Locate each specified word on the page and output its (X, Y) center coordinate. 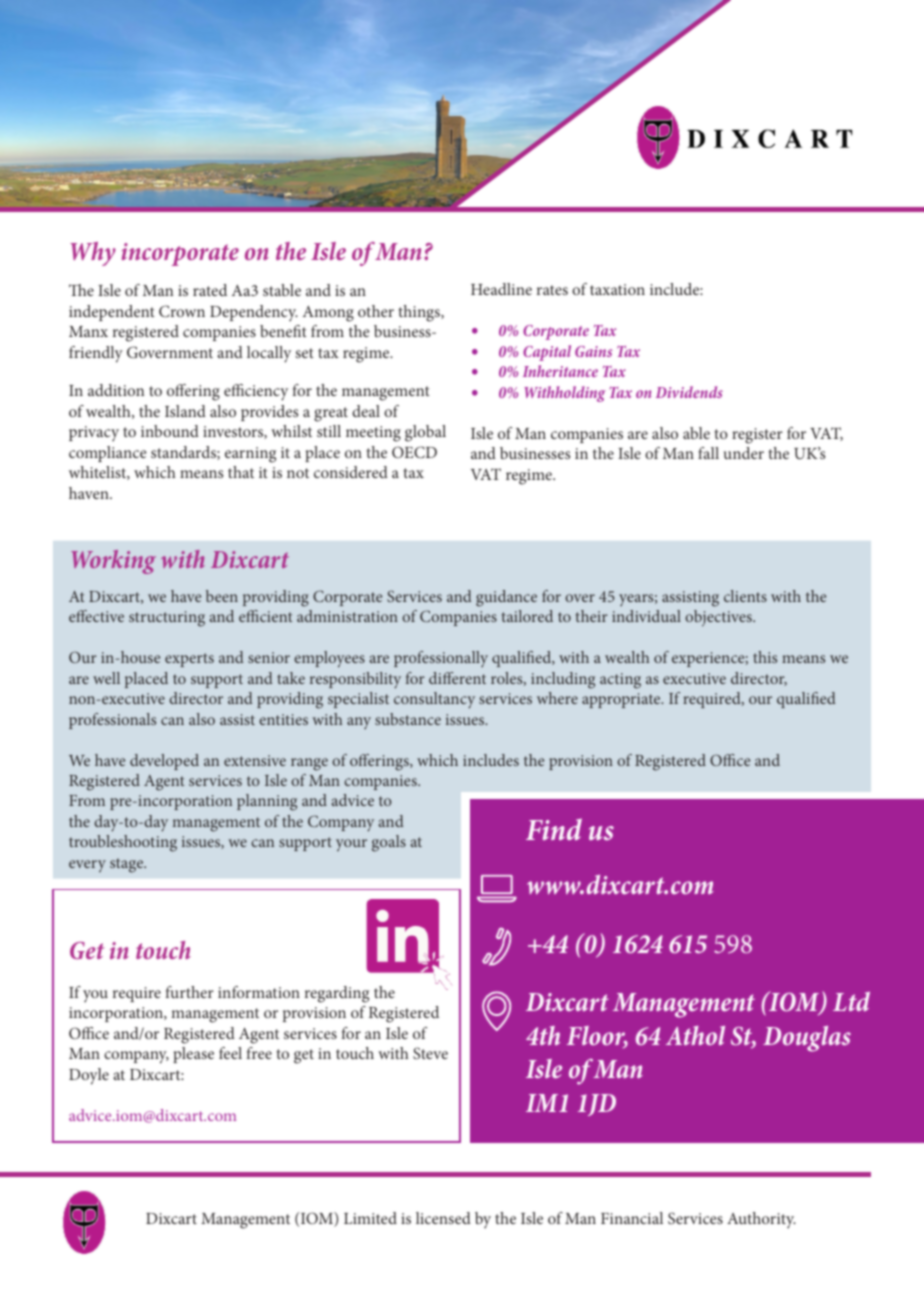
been (222, 596)
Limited (370, 1218)
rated (210, 290)
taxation (617, 289)
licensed (443, 1218)
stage (128, 865)
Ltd (851, 1001)
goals (389, 843)
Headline (501, 289)
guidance (506, 598)
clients (745, 596)
